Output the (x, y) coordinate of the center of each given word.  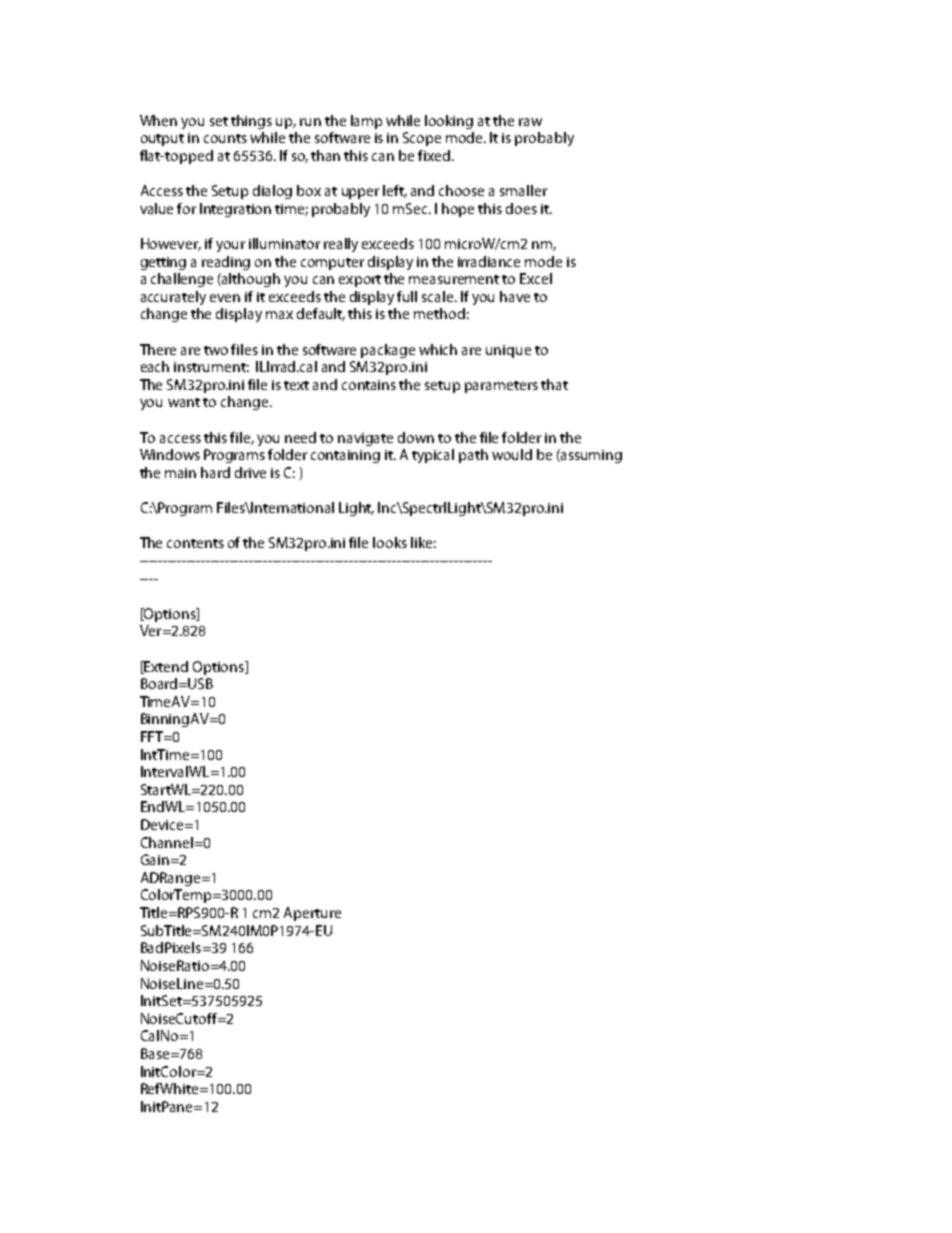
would (512, 454)
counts (225, 138)
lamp (366, 122)
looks (390, 542)
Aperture (312, 914)
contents (195, 543)
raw (530, 122)
